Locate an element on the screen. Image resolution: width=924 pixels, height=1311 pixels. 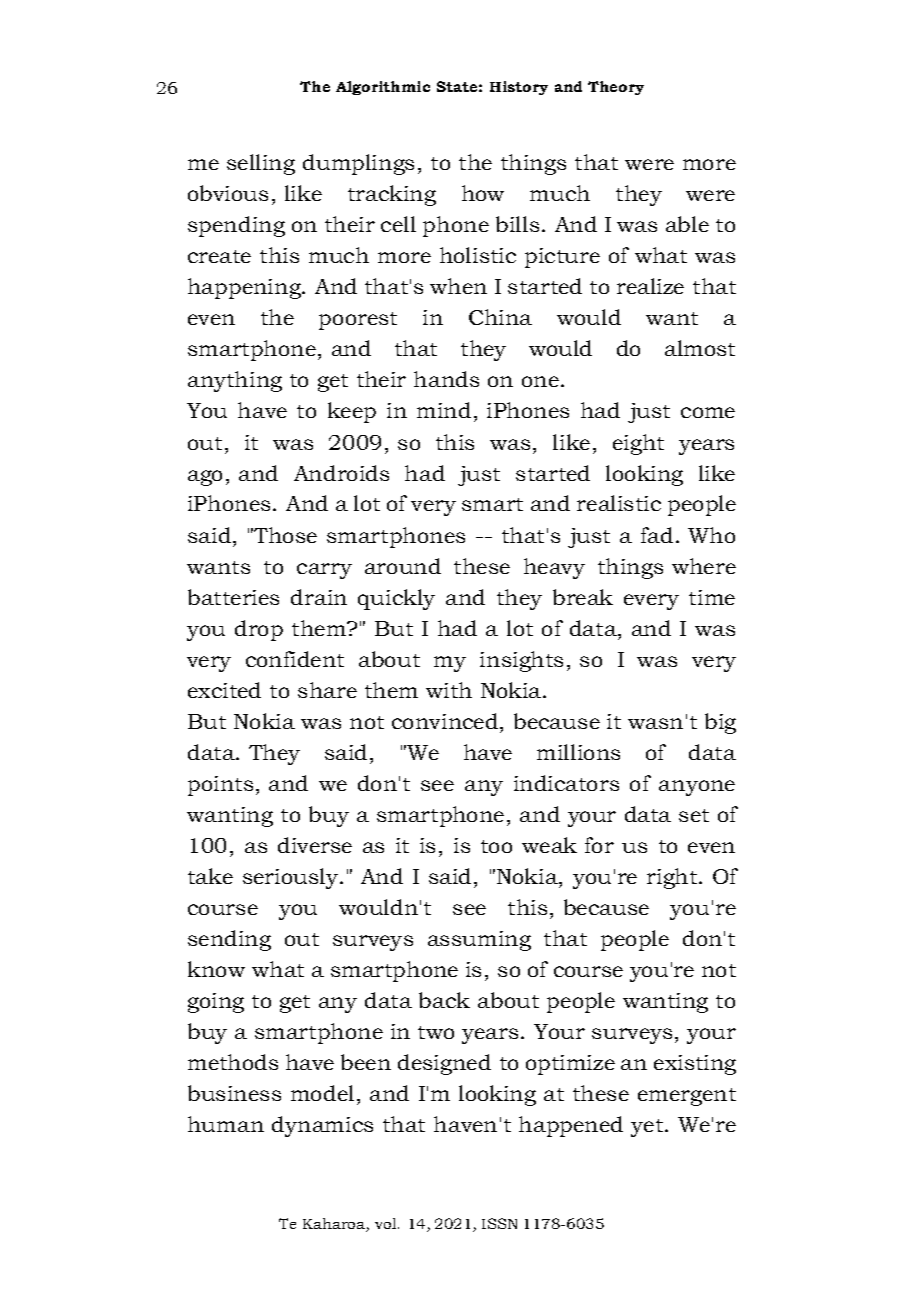
set is located at coordinates (694, 815).
